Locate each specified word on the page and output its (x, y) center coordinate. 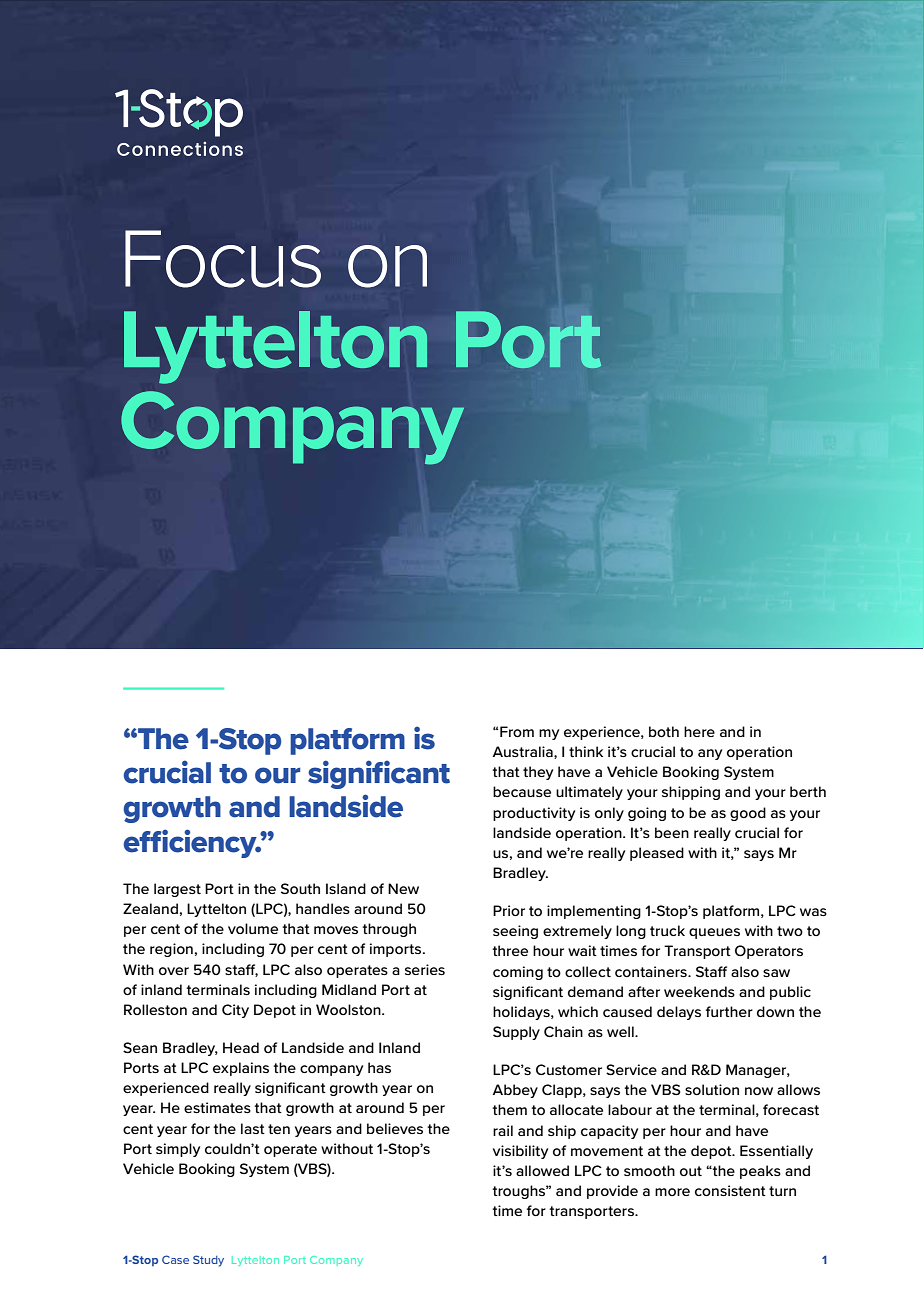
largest (177, 890)
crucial (167, 772)
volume (253, 928)
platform (347, 741)
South (300, 888)
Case (175, 1259)
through (389, 930)
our (277, 775)
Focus (223, 259)
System (264, 1170)
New (403, 888)
